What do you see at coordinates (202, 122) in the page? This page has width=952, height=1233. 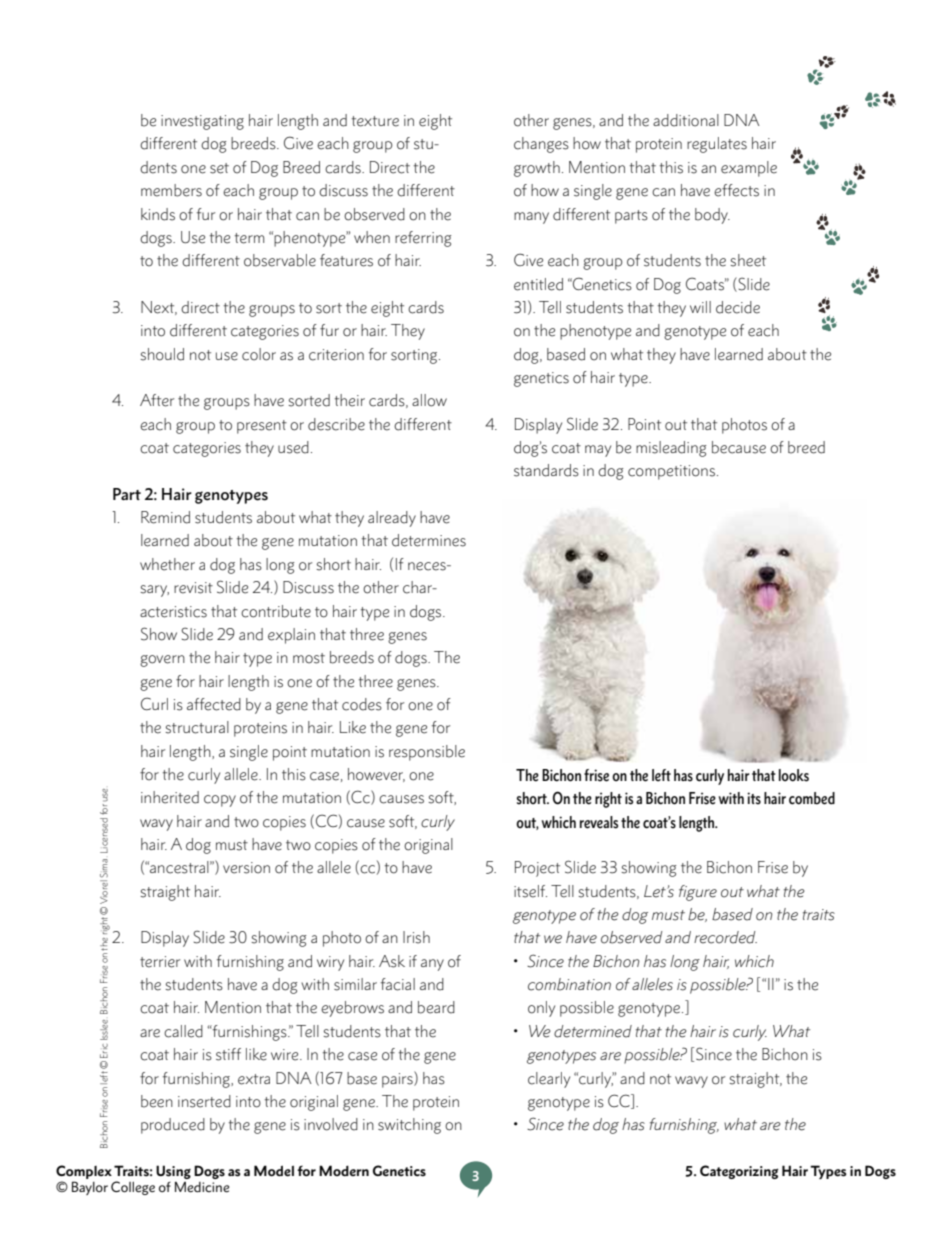 I see `investigating` at bounding box center [202, 122].
